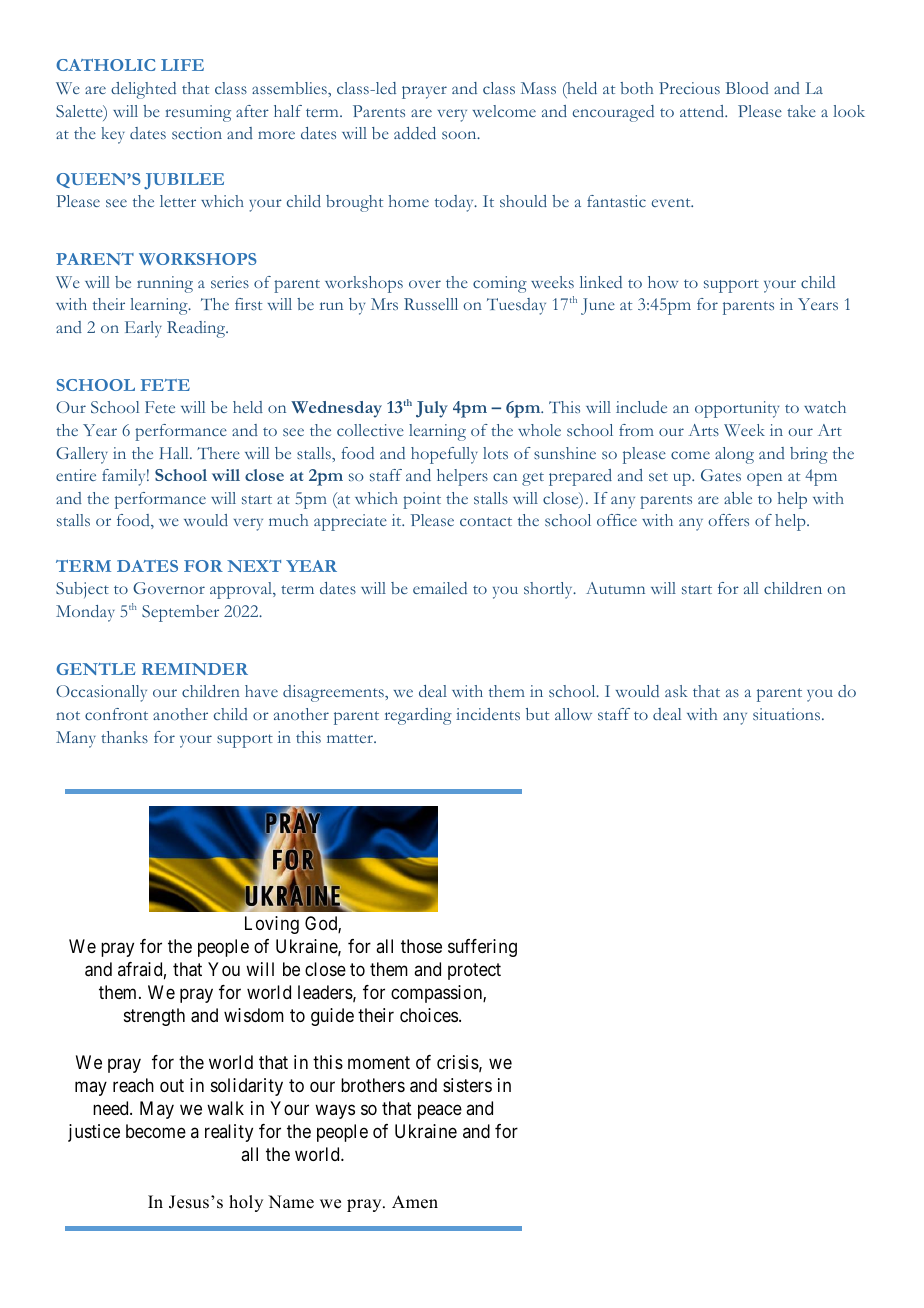 This image has width=924, height=1308. Describe the element at coordinates (175, 453) in the image. I see `Hall` at that location.
